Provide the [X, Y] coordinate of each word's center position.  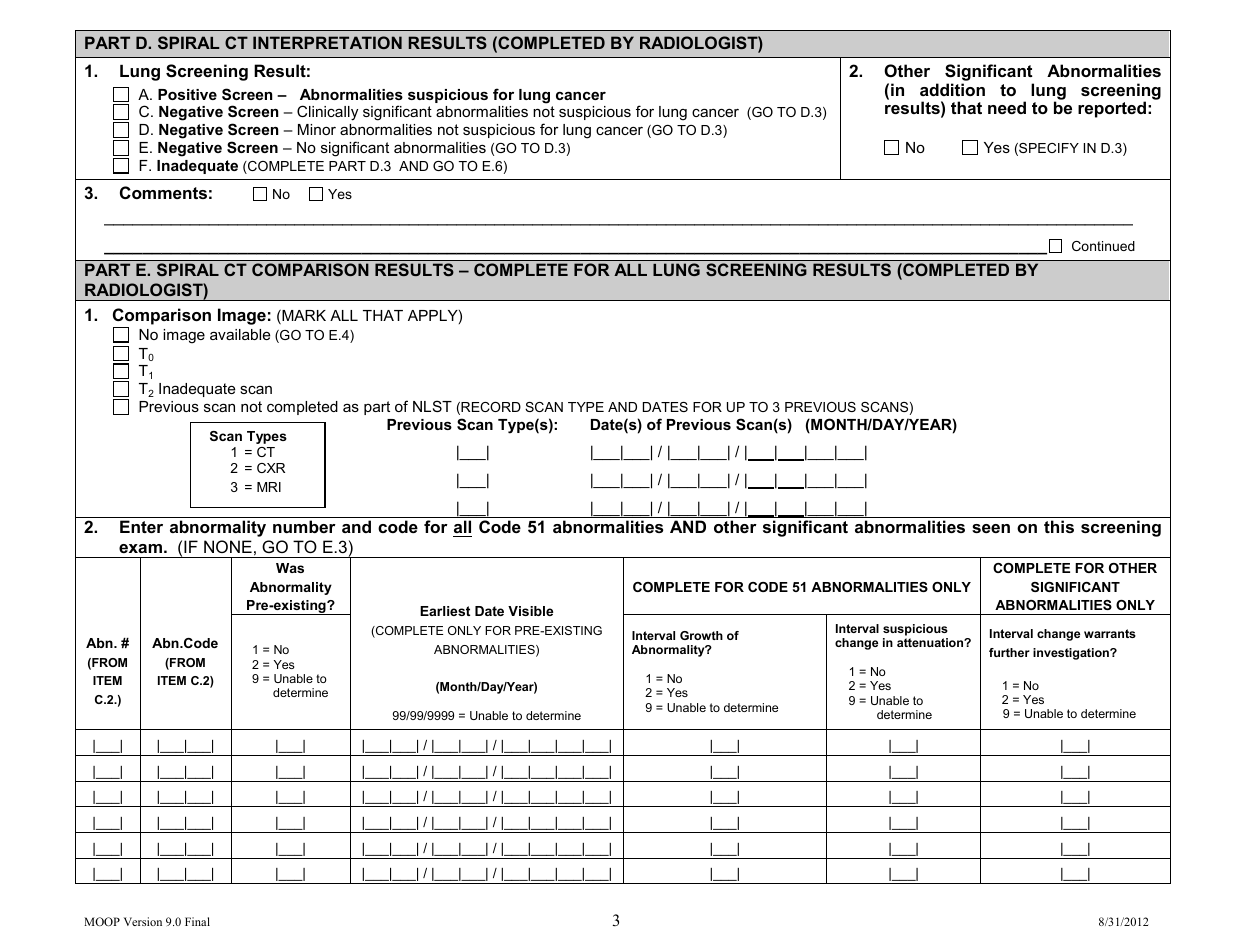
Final [197, 921]
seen [991, 528]
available [240, 334]
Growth [701, 635]
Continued [1103, 246]
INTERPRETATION [327, 42]
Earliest [445, 611]
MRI [269, 487]
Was [290, 568]
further [1009, 652]
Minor [317, 129]
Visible [530, 611]
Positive [187, 94]
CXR [271, 468]
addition [952, 89]
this [1059, 526]
